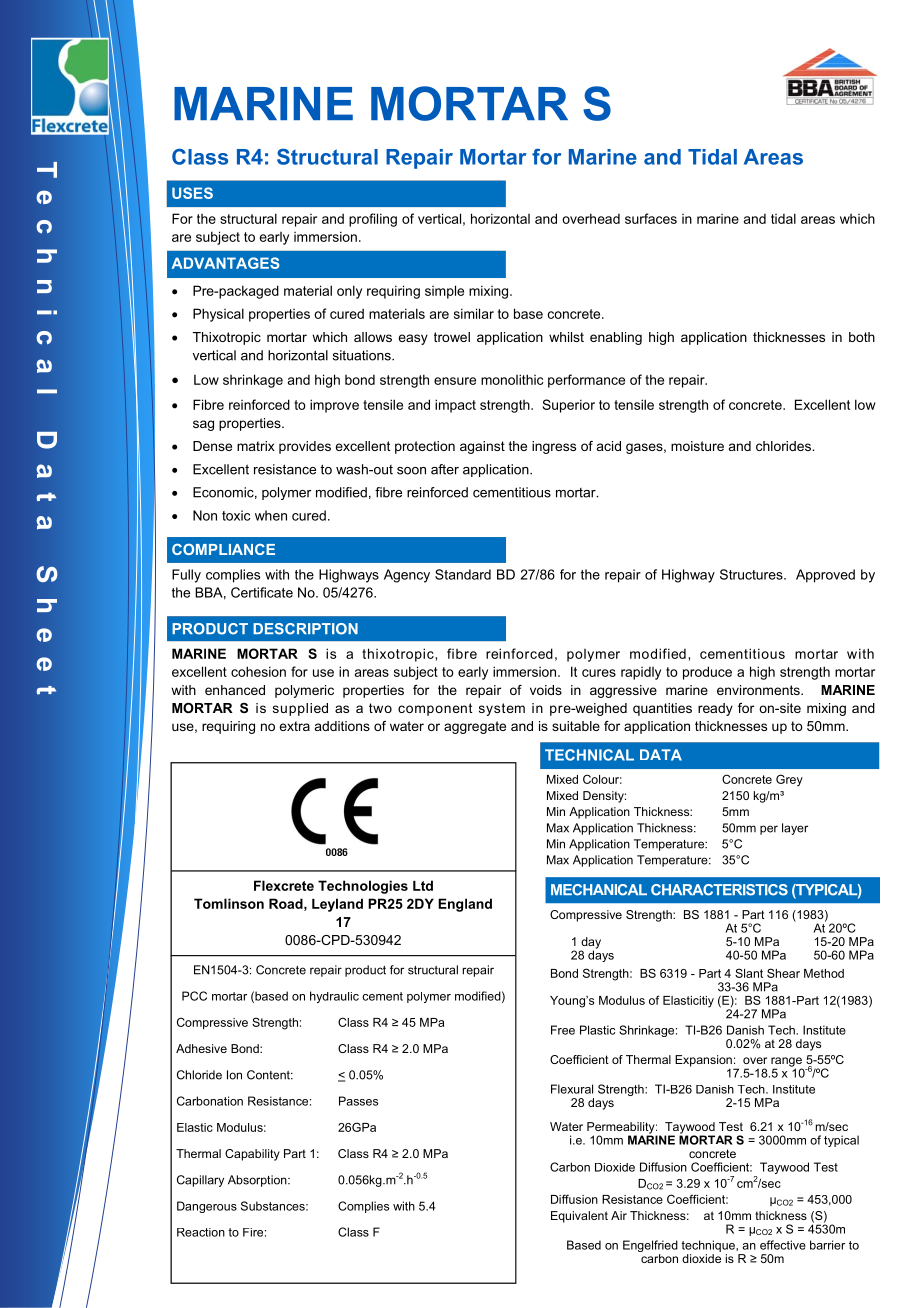 This screenshot has height=1308, width=924. I want to click on when, so click(271, 515).
